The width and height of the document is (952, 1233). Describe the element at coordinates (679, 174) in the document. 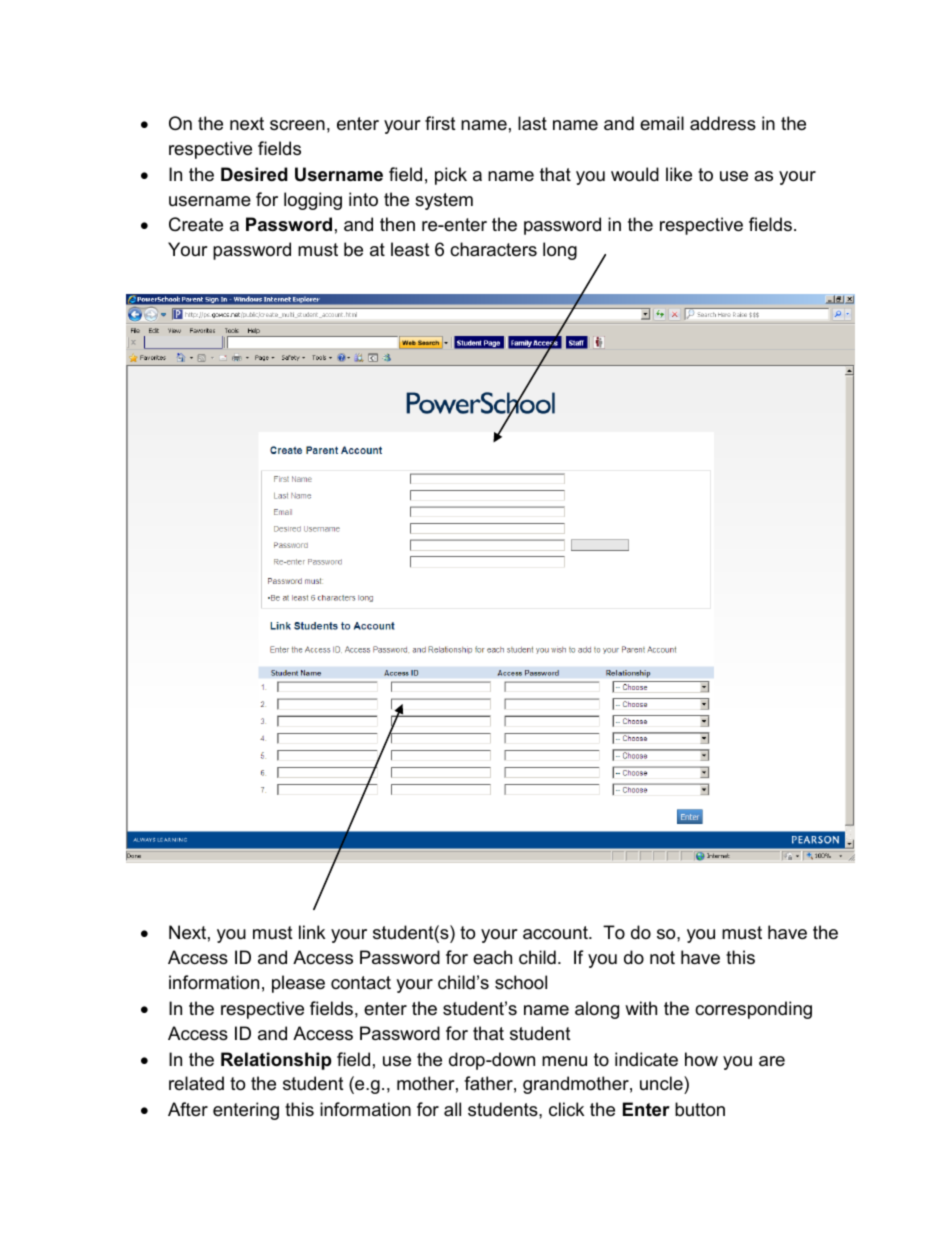

I see `like` at that location.
